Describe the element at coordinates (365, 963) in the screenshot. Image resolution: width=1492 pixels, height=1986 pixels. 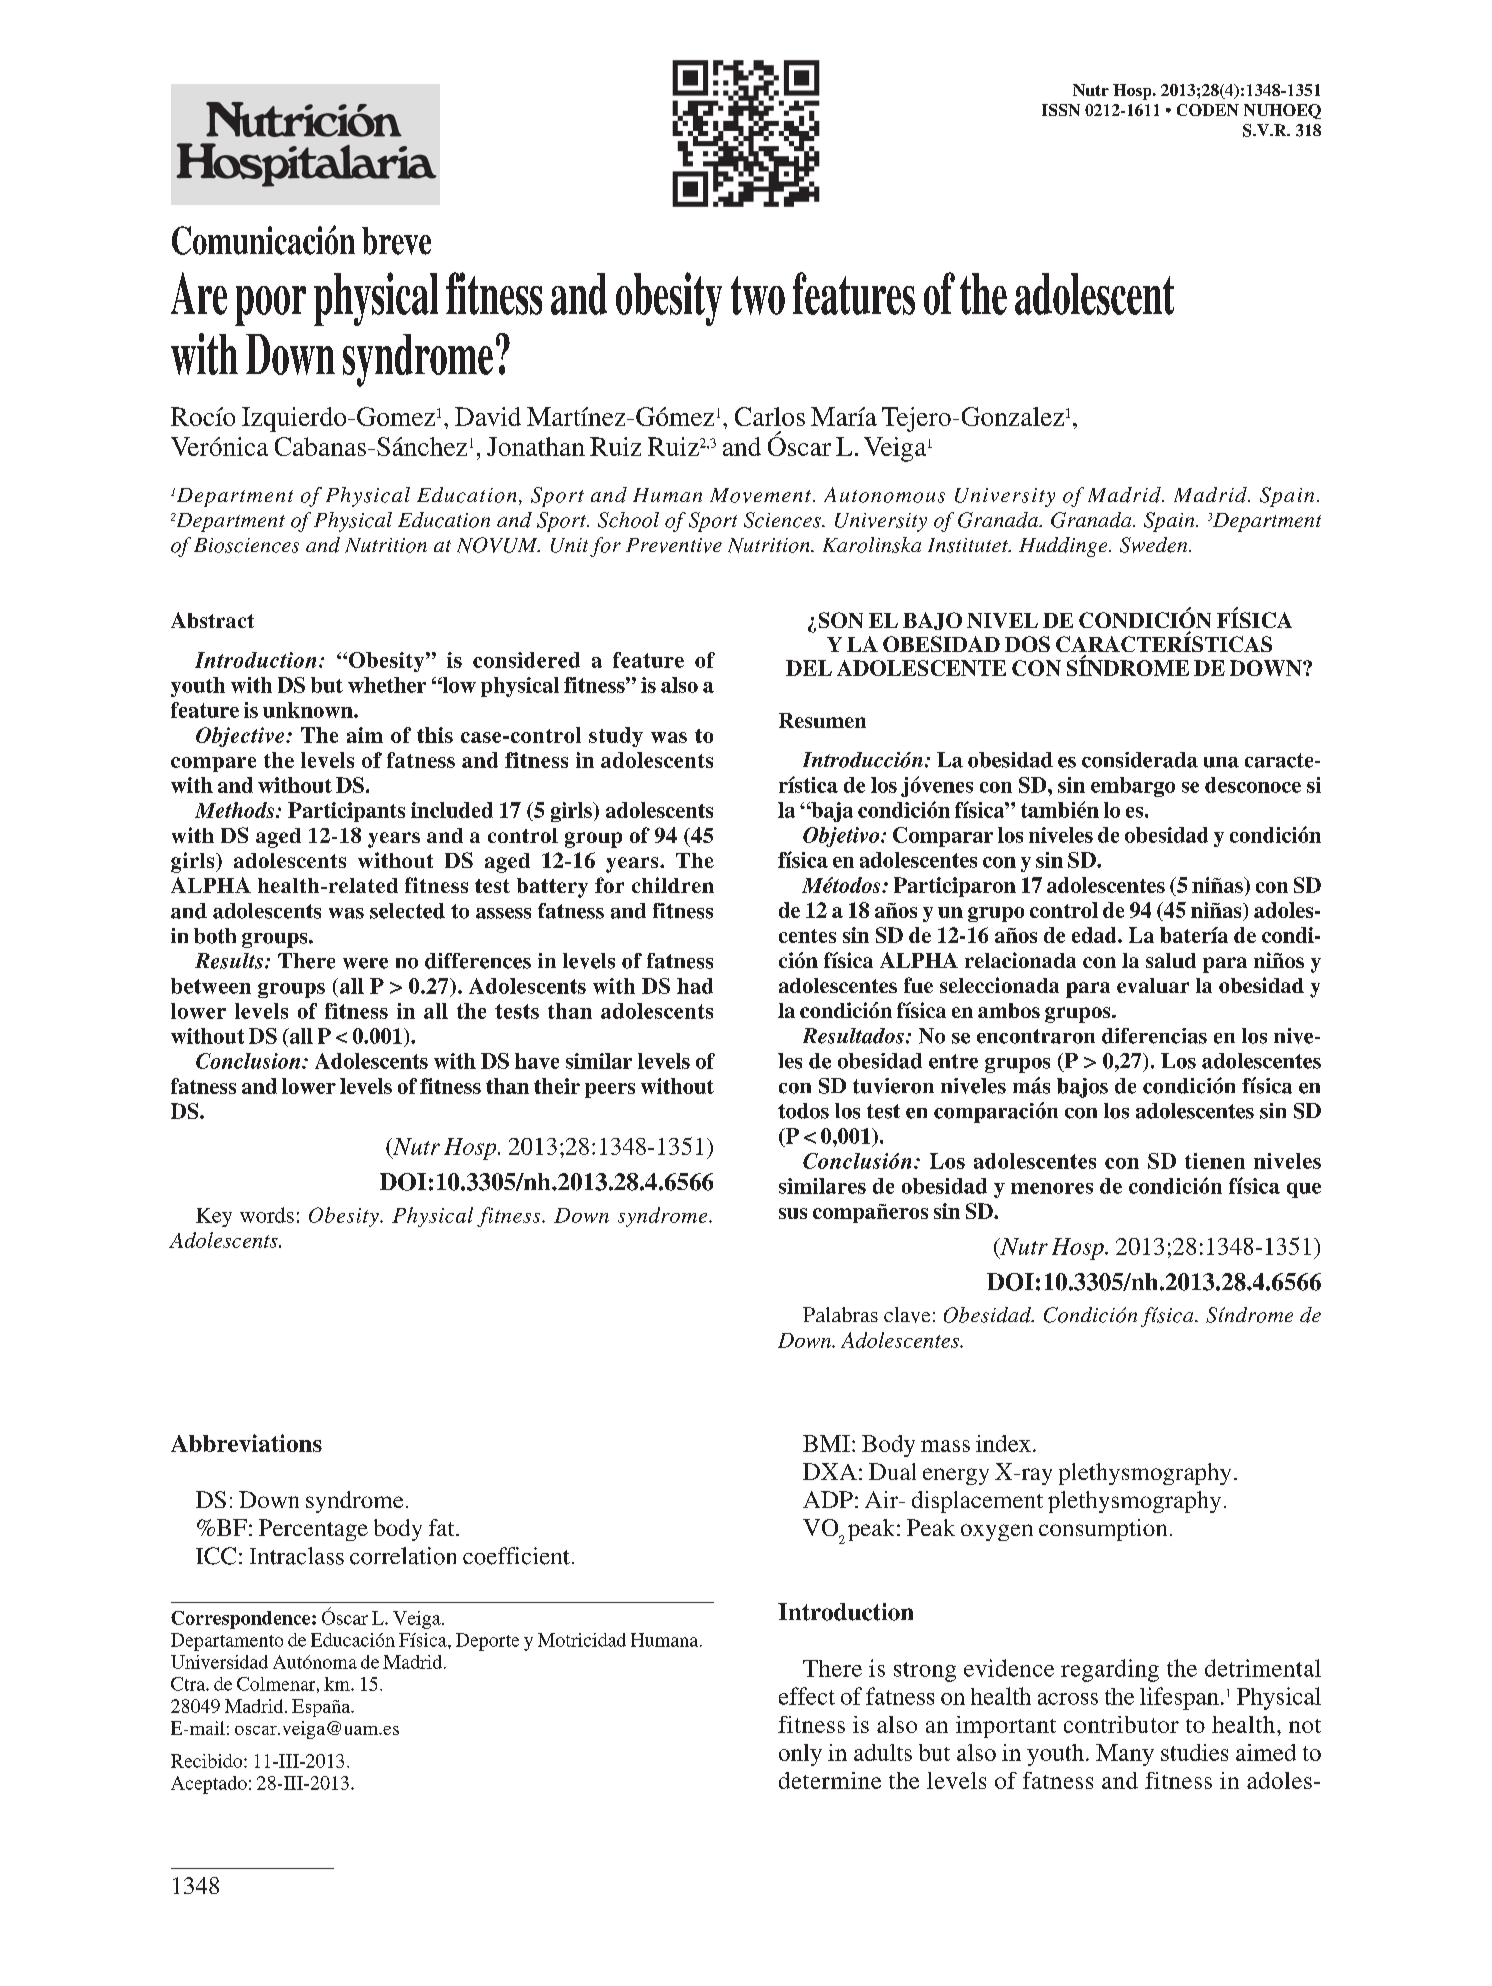
I see `were` at that location.
